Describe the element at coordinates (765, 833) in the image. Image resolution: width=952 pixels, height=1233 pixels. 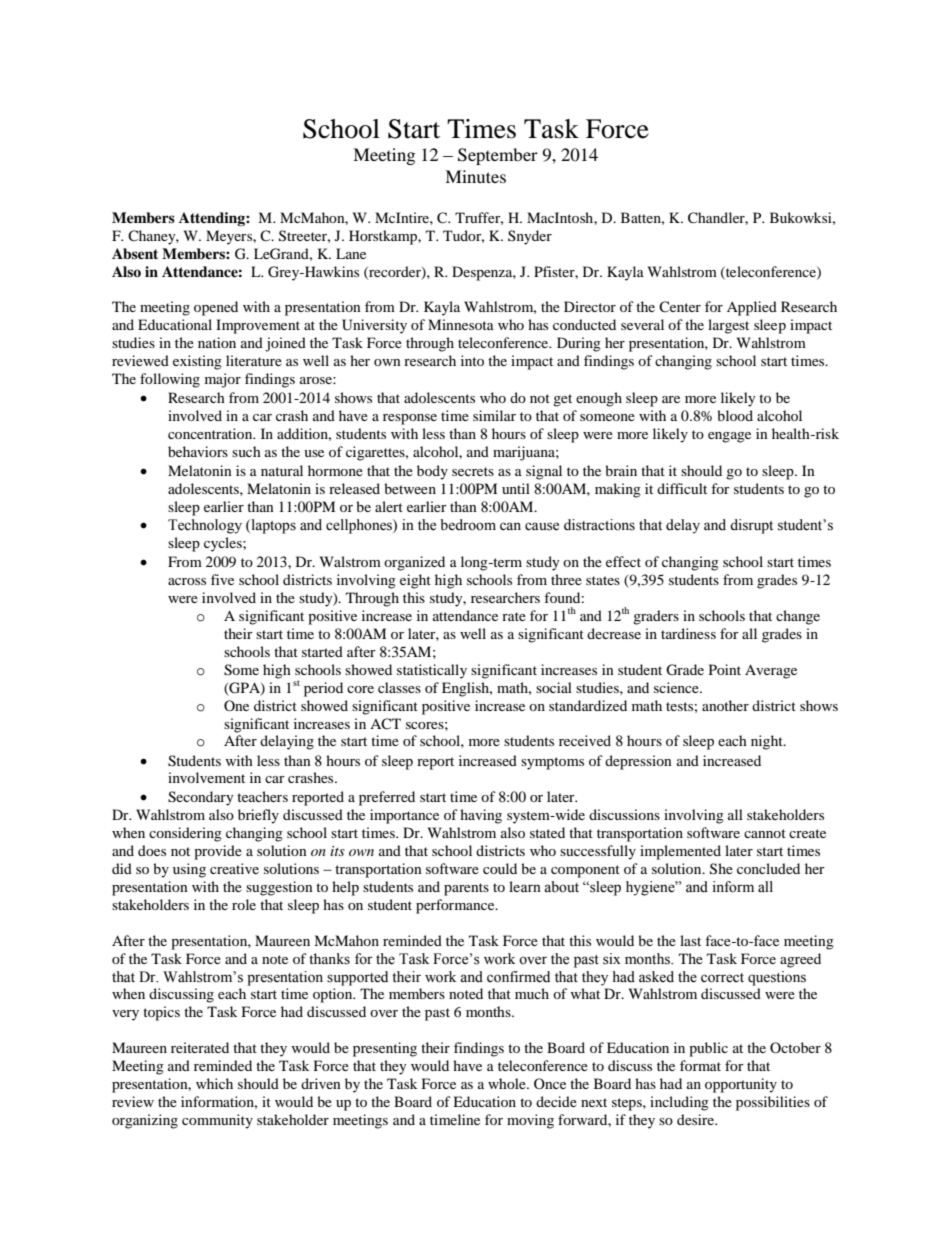
I see `cannot` at that location.
